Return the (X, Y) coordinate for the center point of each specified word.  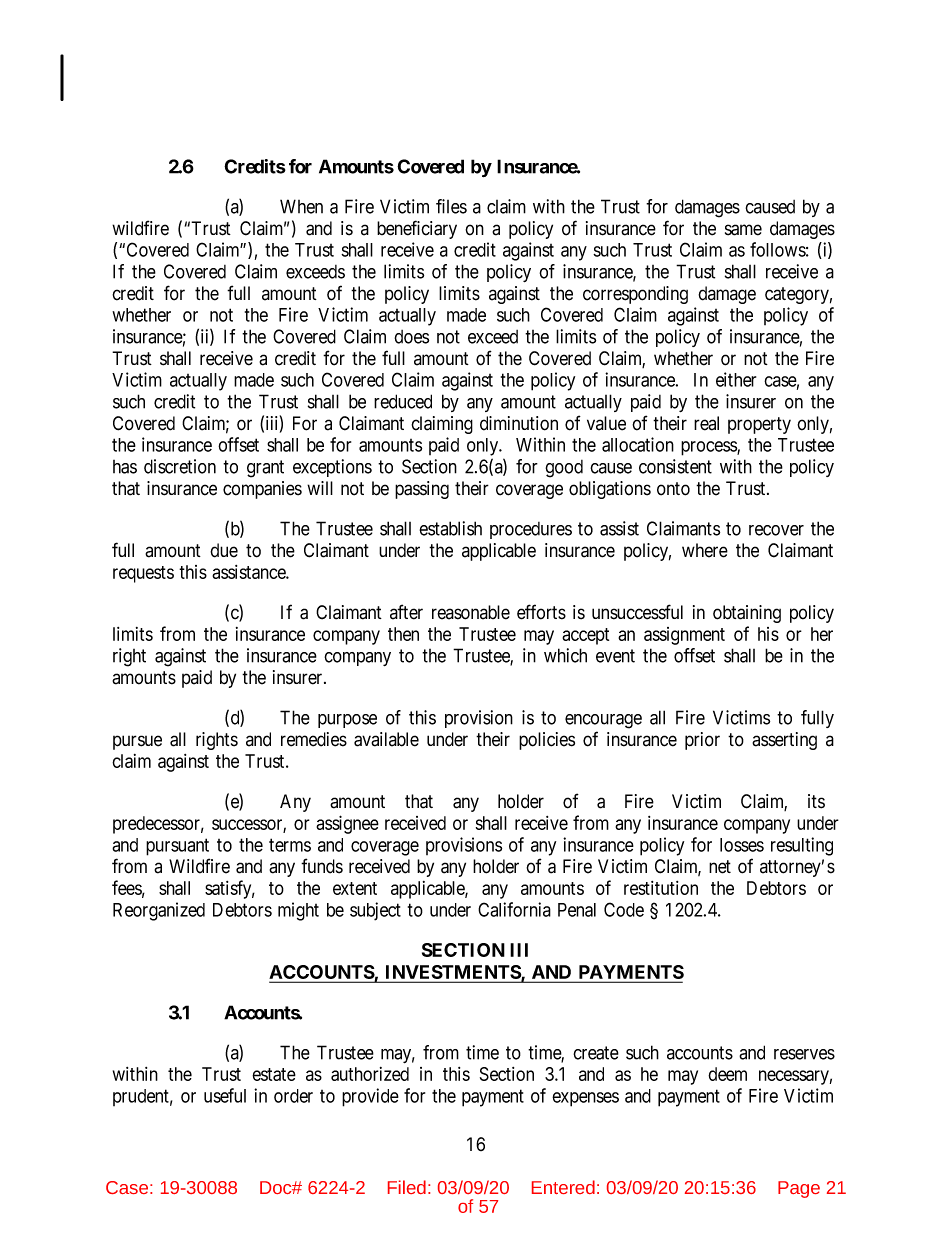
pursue (137, 742)
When (301, 206)
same (743, 230)
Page (799, 1189)
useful (225, 1095)
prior (702, 741)
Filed (407, 1187)
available (386, 739)
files (451, 206)
